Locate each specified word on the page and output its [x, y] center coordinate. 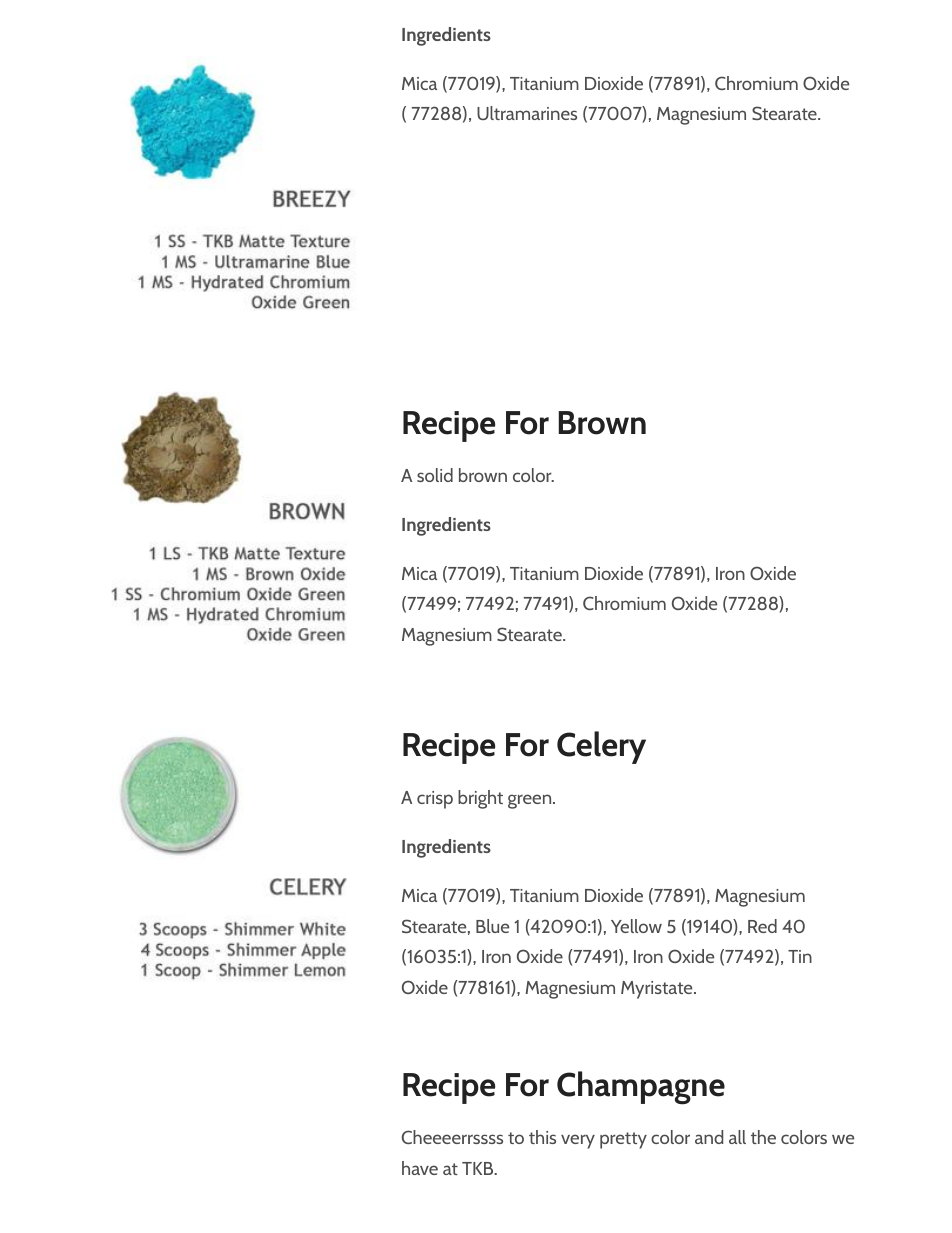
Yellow [636, 926]
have [420, 1168]
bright [480, 799]
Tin [800, 956]
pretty [623, 1140]
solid [435, 475]
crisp [435, 800]
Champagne [641, 1088]
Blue [492, 926]
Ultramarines [527, 113]
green [531, 801]
